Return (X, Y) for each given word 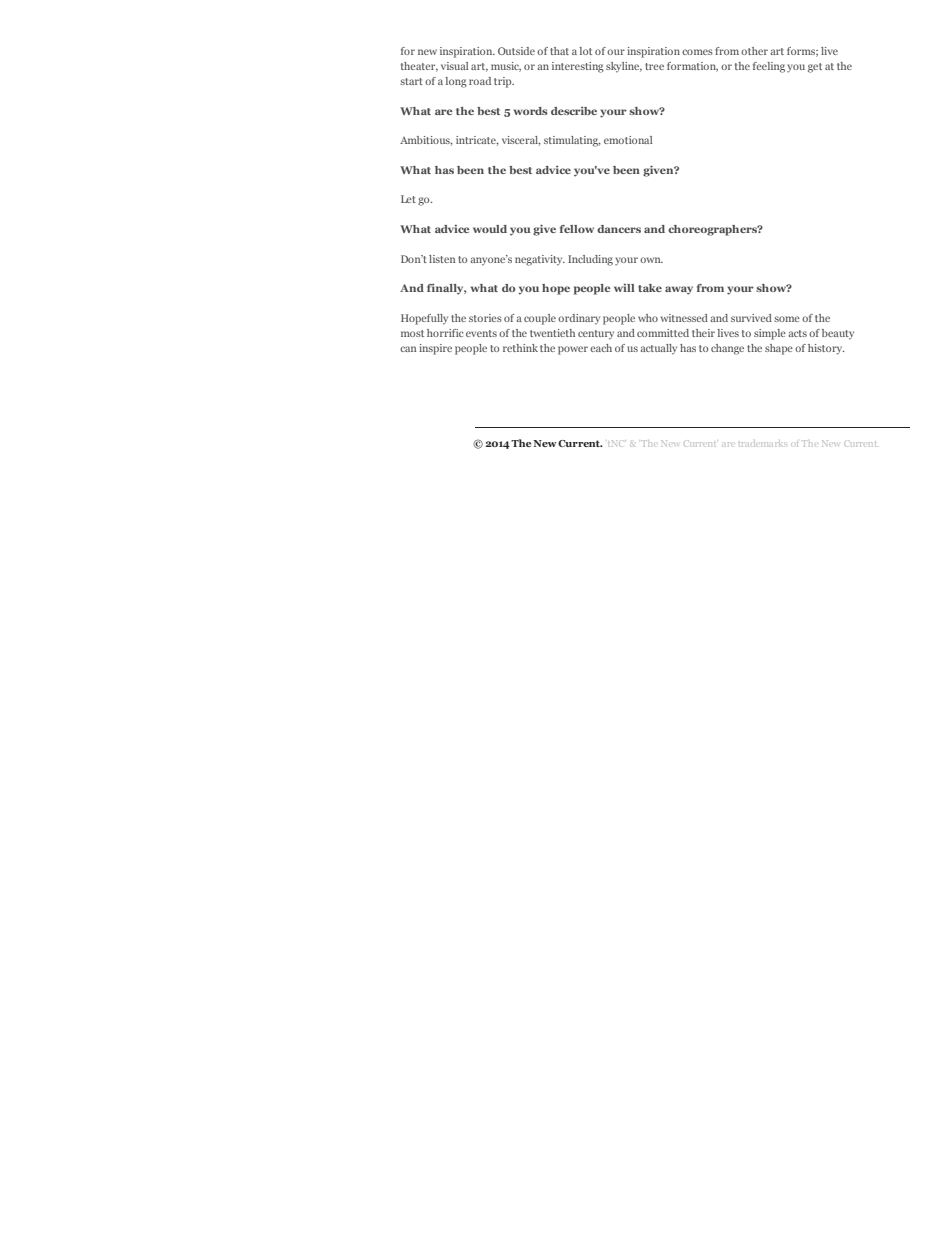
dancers (619, 229)
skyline (624, 67)
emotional (628, 140)
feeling (769, 67)
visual (455, 66)
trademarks (763, 444)
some (787, 319)
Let (408, 199)
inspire (435, 349)
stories (485, 318)
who (648, 318)
